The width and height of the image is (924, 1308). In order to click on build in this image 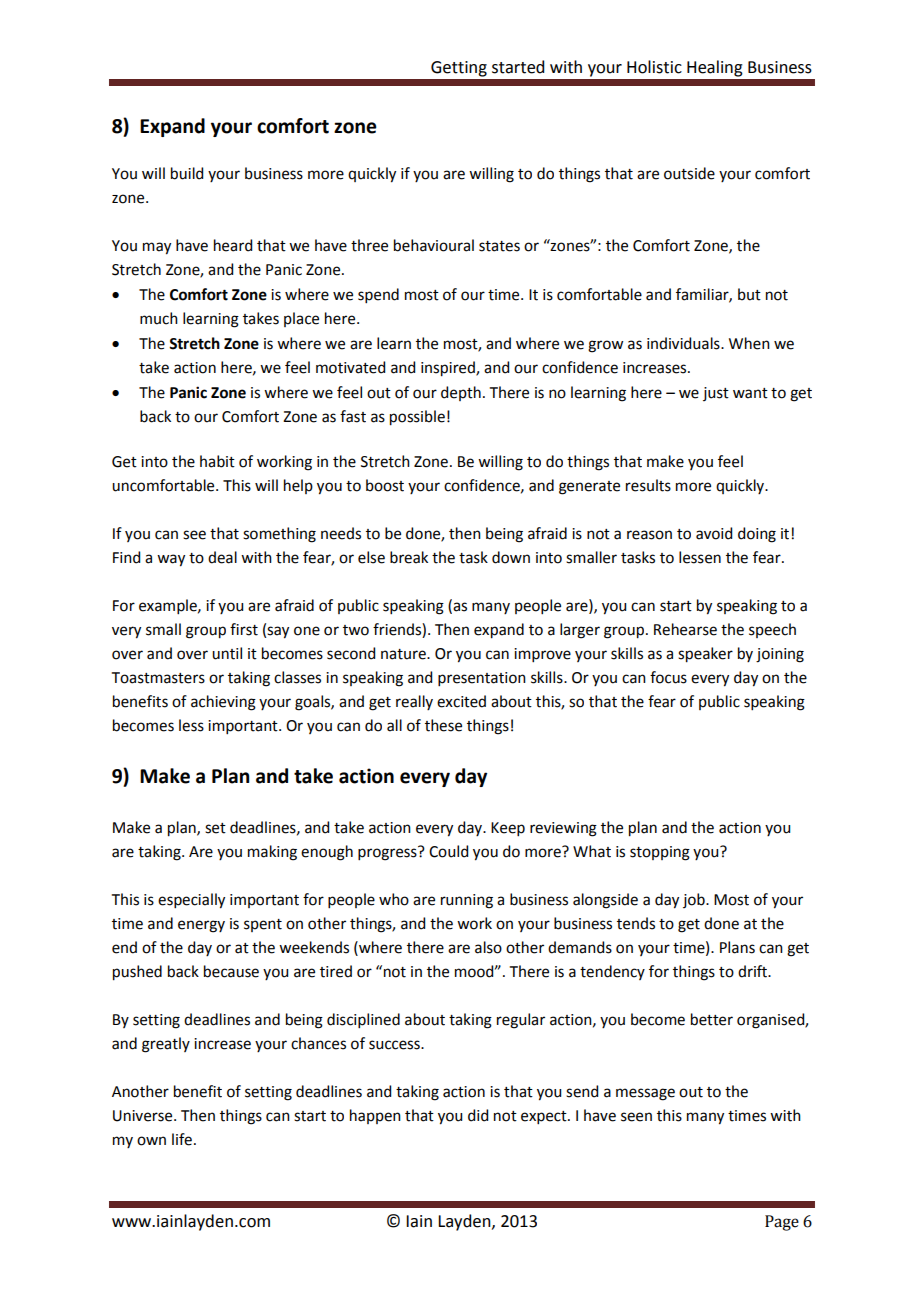, I will do `click(187, 173)`.
